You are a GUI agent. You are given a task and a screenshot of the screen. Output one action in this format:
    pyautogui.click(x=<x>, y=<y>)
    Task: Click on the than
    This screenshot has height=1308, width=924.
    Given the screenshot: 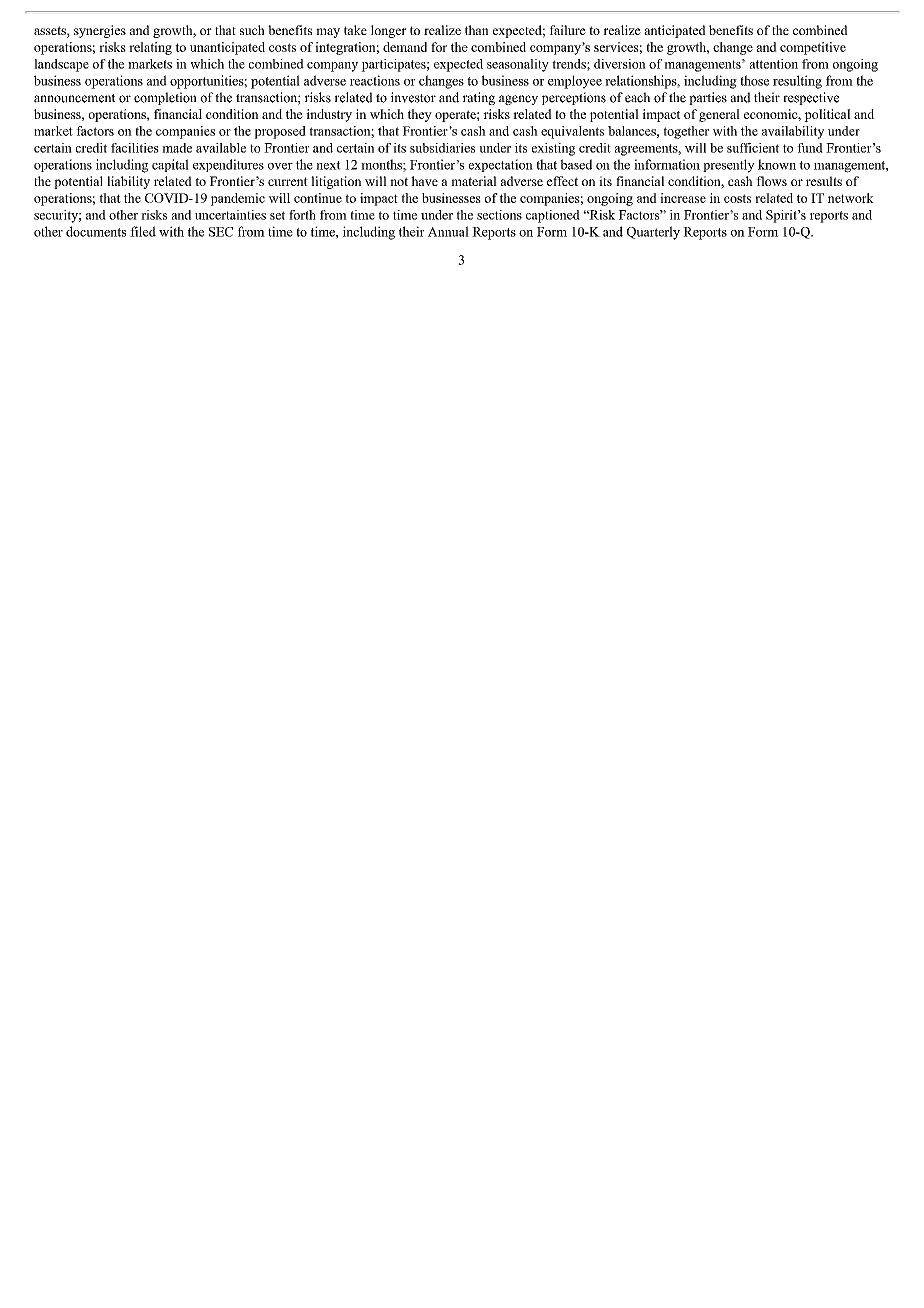 What is the action you would take?
    pyautogui.click(x=477, y=30)
